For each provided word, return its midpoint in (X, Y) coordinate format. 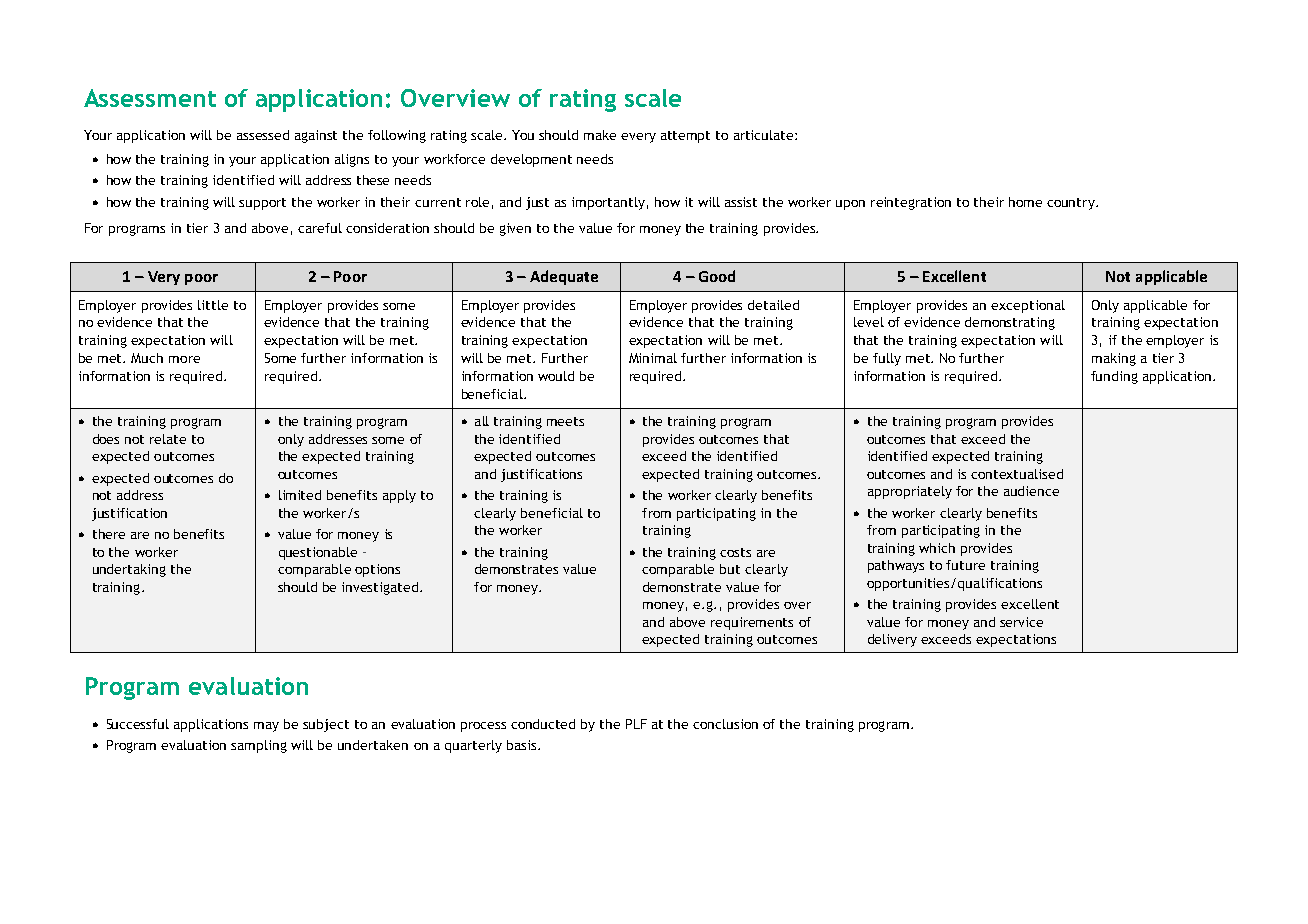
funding (1114, 377)
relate (168, 439)
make (600, 135)
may (266, 727)
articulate (765, 135)
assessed (263, 135)
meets (565, 421)
